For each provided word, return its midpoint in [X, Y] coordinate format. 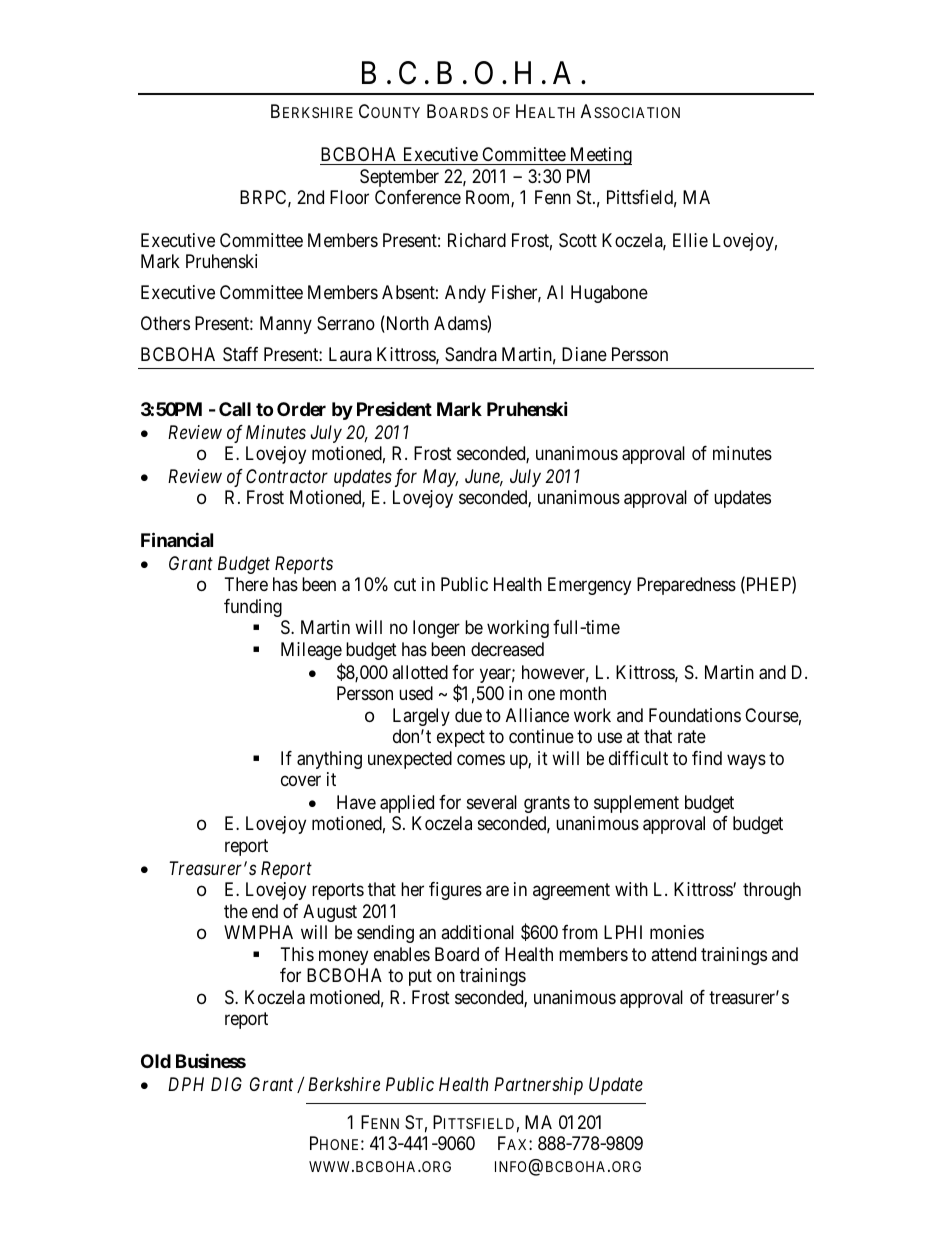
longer [436, 629]
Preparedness [686, 586]
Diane [584, 354]
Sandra [471, 354]
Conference [418, 197]
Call [235, 409]
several [492, 802]
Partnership [538, 1086]
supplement [636, 804]
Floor [349, 197]
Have [356, 802]
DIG [226, 1084]
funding [253, 608]
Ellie [690, 240]
